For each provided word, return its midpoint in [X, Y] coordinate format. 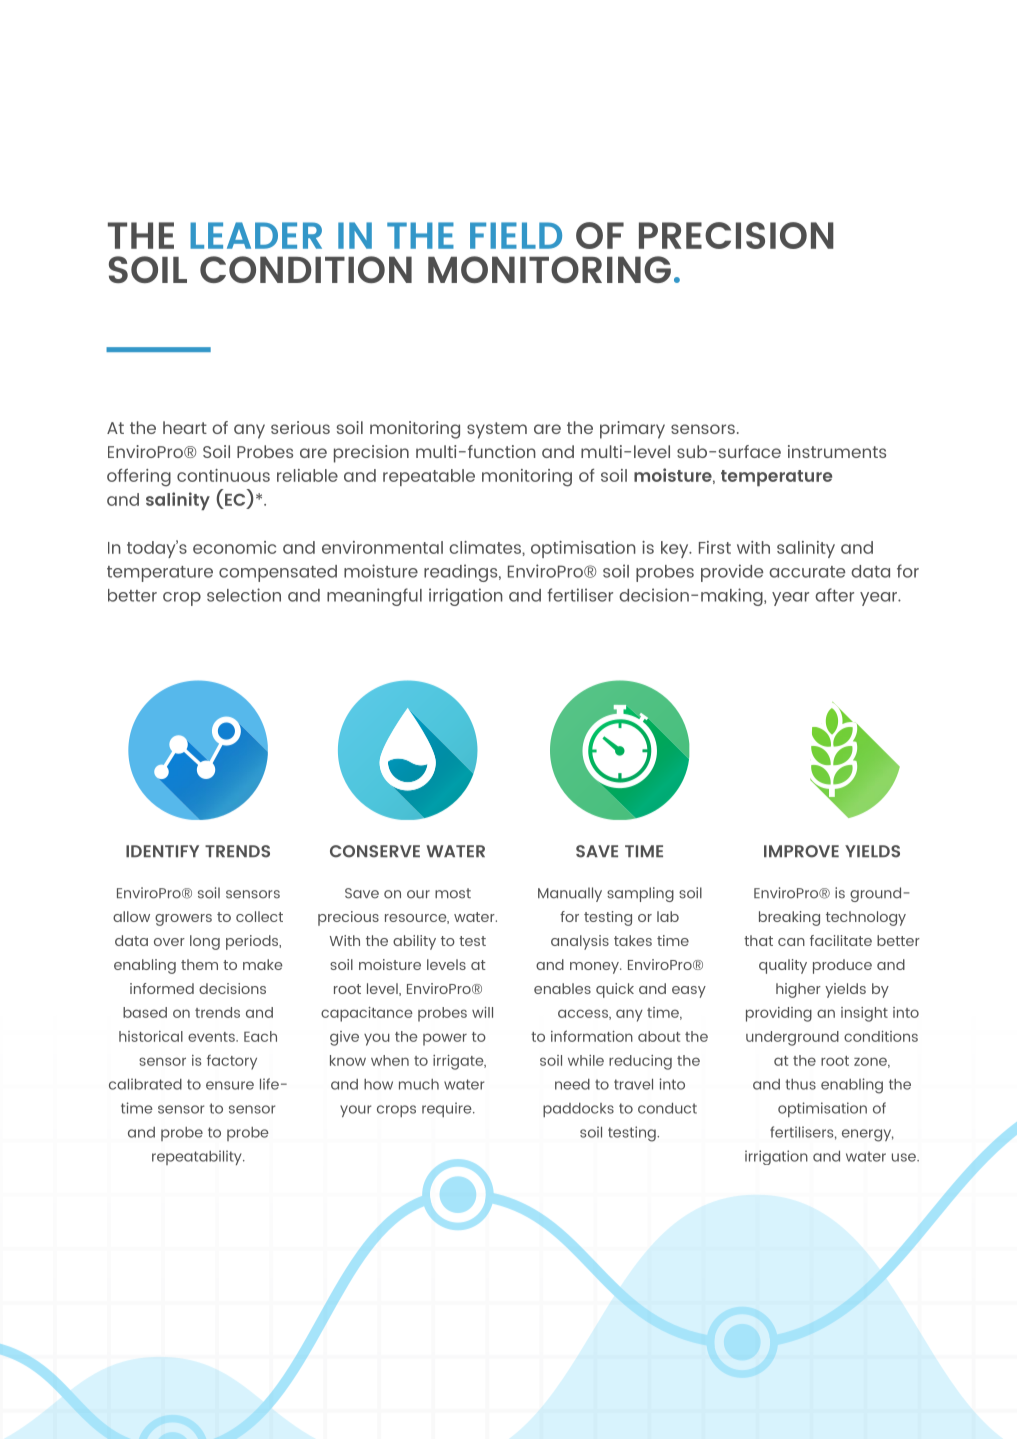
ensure [230, 1085]
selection [244, 595]
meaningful [374, 597]
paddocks [578, 1110]
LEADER [256, 235]
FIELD [516, 235]
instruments [837, 451]
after [834, 595]
